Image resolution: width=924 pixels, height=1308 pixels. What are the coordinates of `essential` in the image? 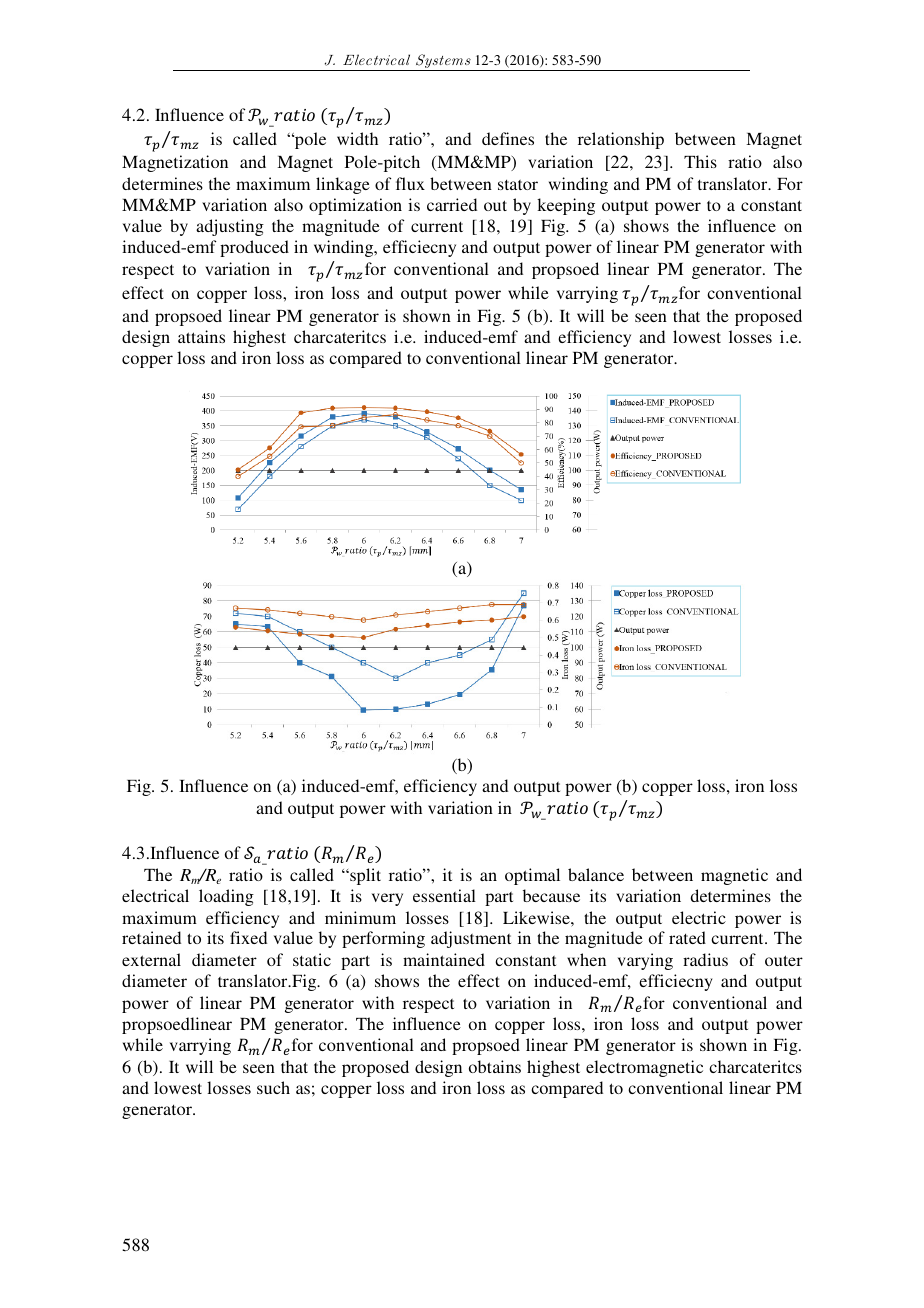 It's located at (444, 895).
